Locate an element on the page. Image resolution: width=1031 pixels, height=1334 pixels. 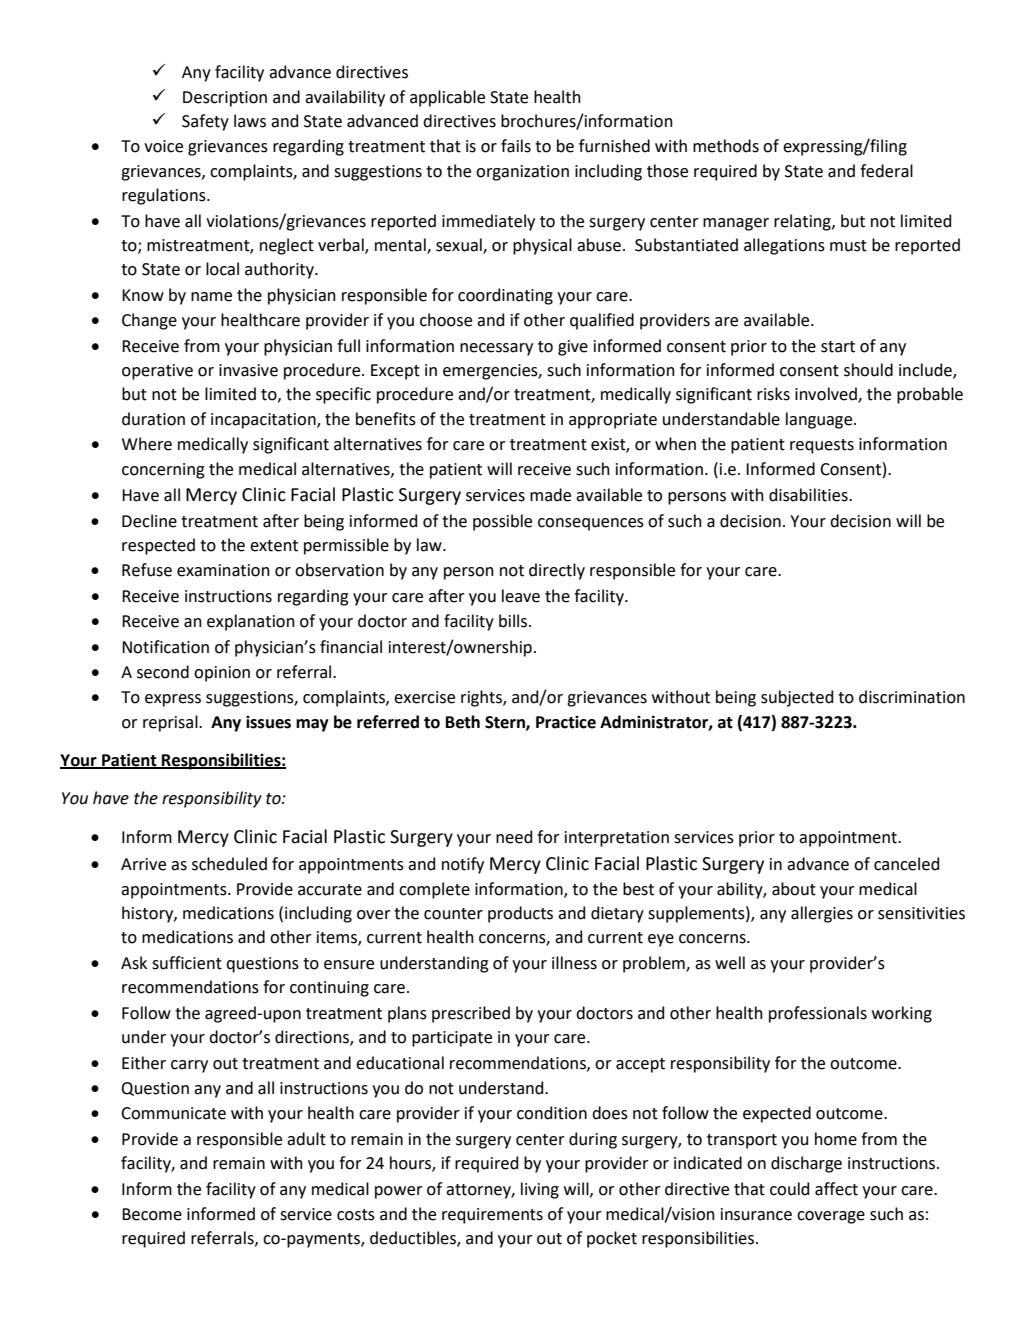
subjected is located at coordinates (797, 698).
